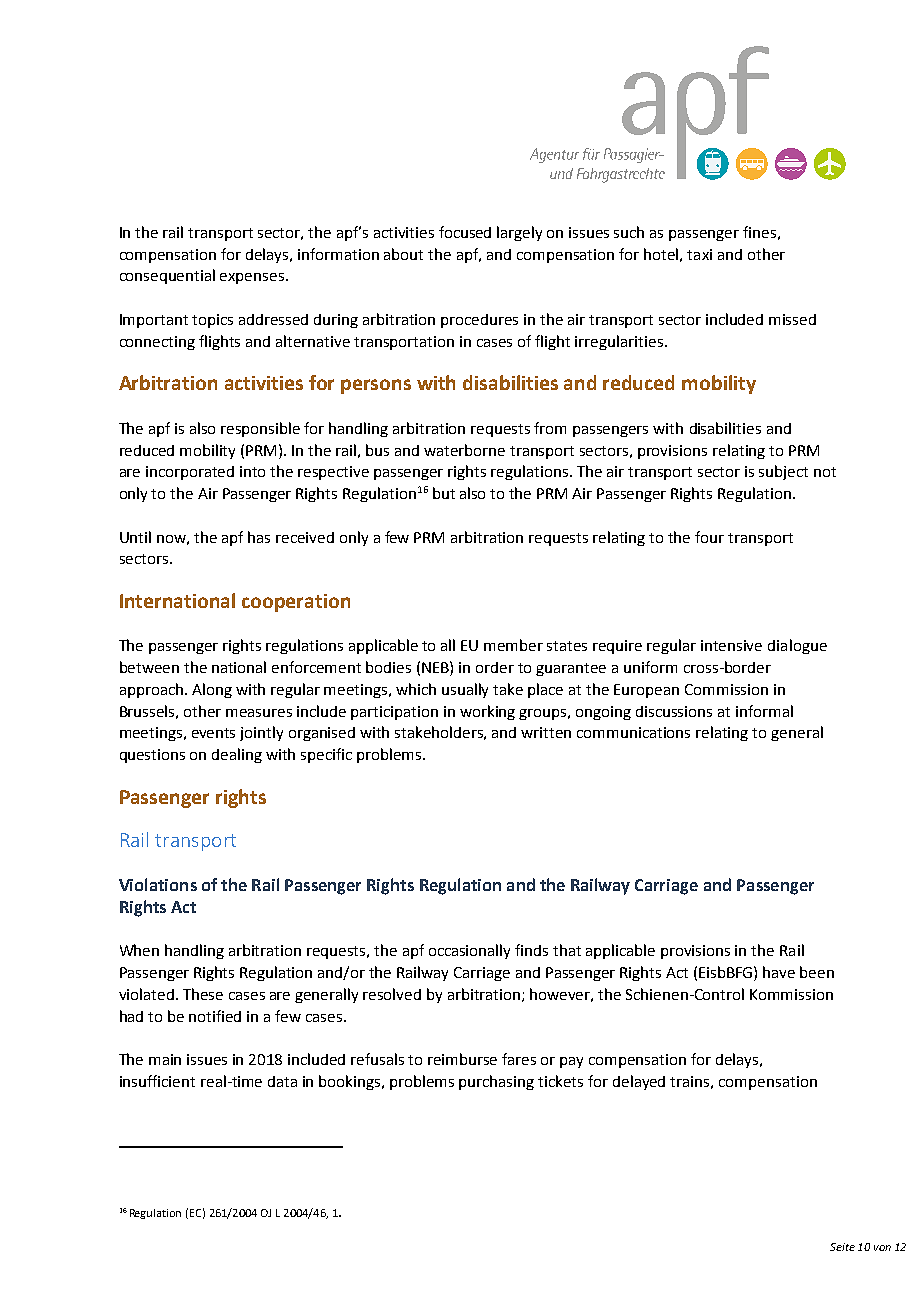 Image resolution: width=924 pixels, height=1309 pixels. Describe the element at coordinates (764, 711) in the document. I see `informal` at that location.
